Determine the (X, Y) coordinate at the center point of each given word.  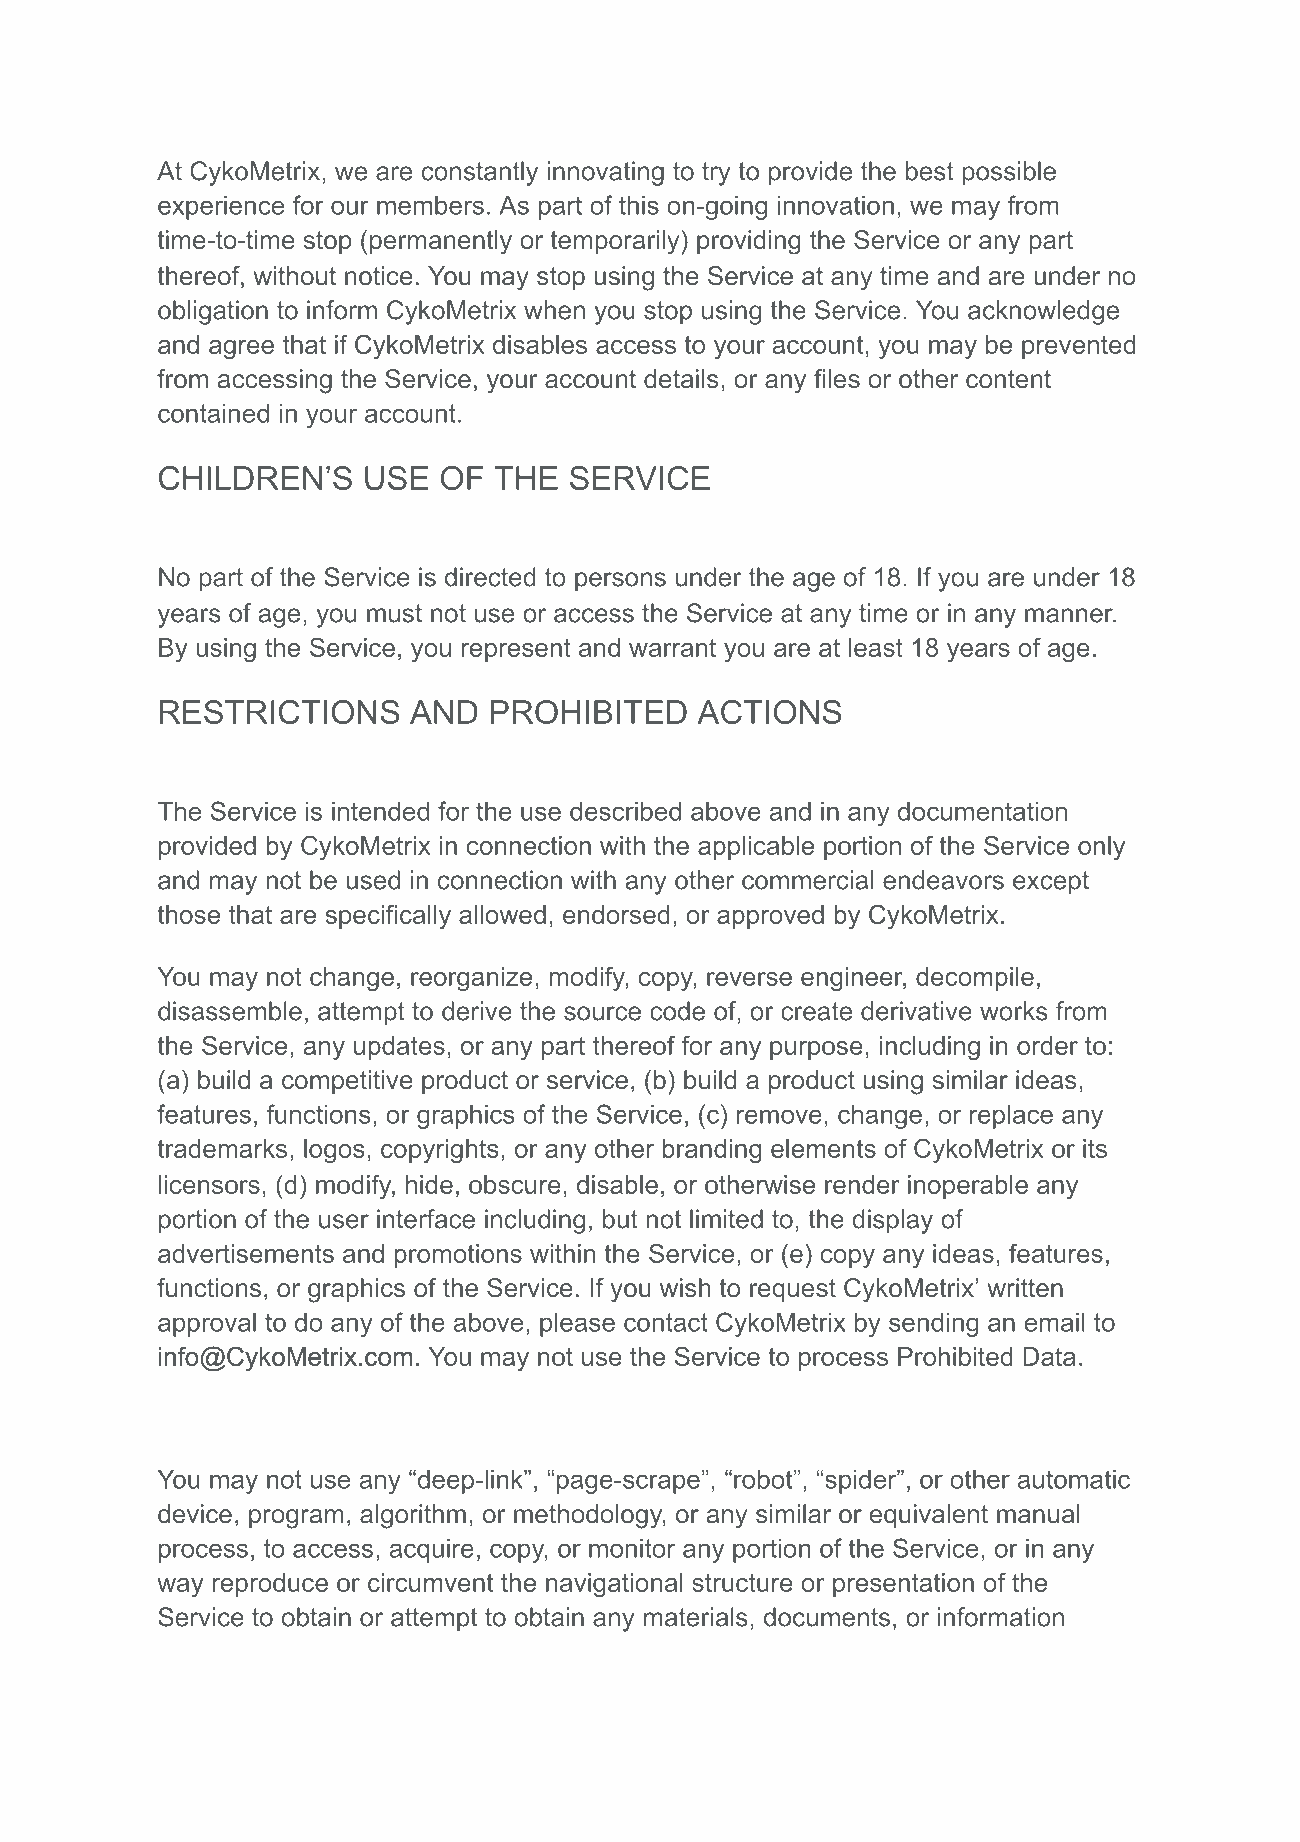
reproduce (270, 1585)
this (639, 205)
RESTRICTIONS (280, 712)
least (876, 647)
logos (334, 1151)
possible (1009, 173)
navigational (614, 1585)
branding (712, 1151)
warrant (672, 648)
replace (1011, 1117)
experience (221, 208)
